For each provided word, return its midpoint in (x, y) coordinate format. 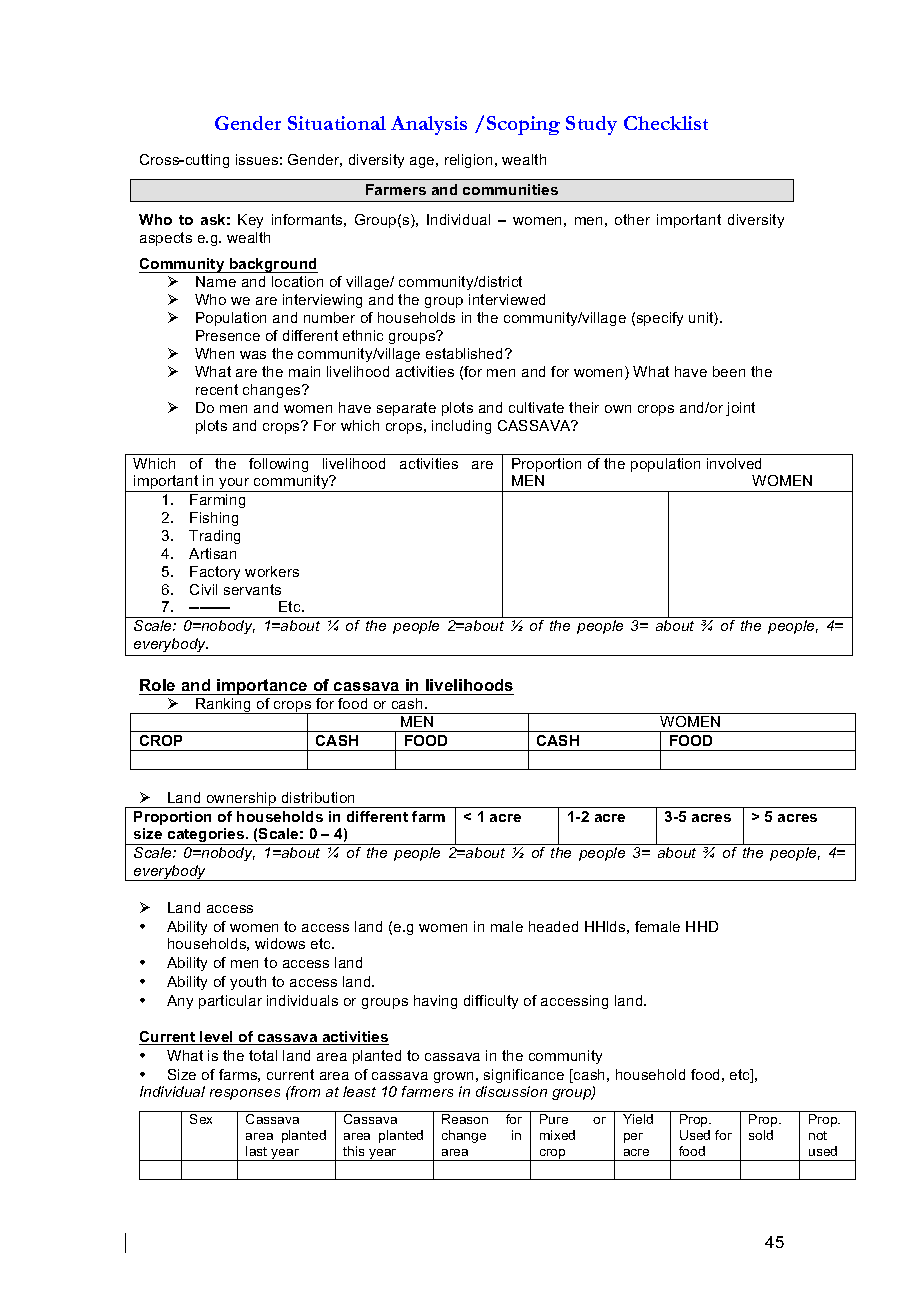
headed (553, 926)
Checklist (666, 123)
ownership (241, 800)
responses (245, 1094)
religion (468, 161)
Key (250, 221)
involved (734, 463)
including (461, 427)
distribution (318, 797)
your (234, 485)
